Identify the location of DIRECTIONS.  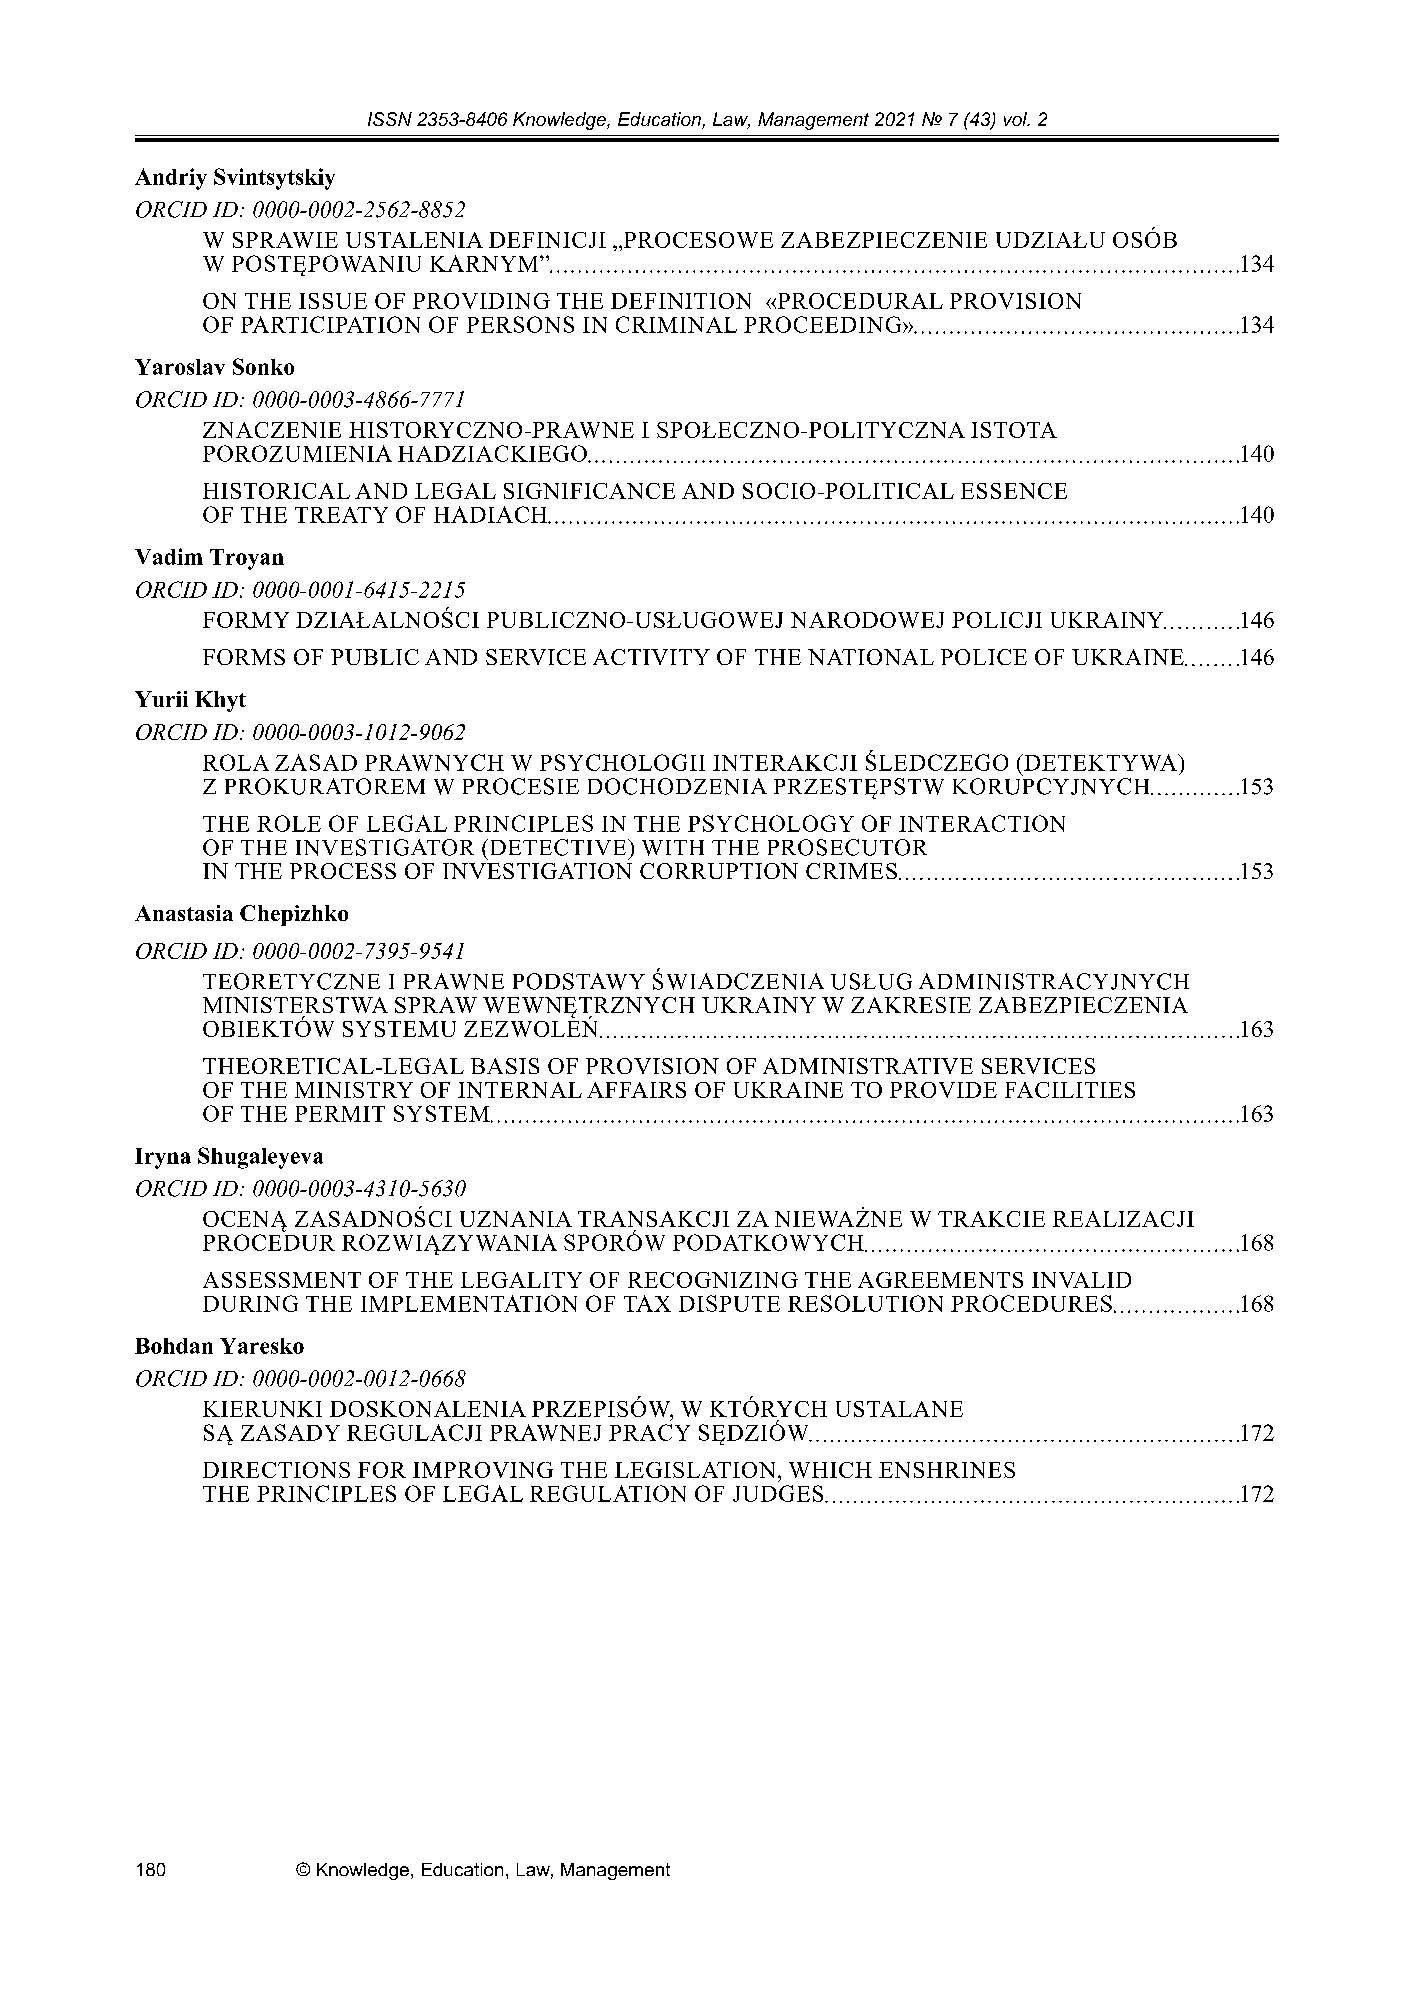
(276, 1470).
